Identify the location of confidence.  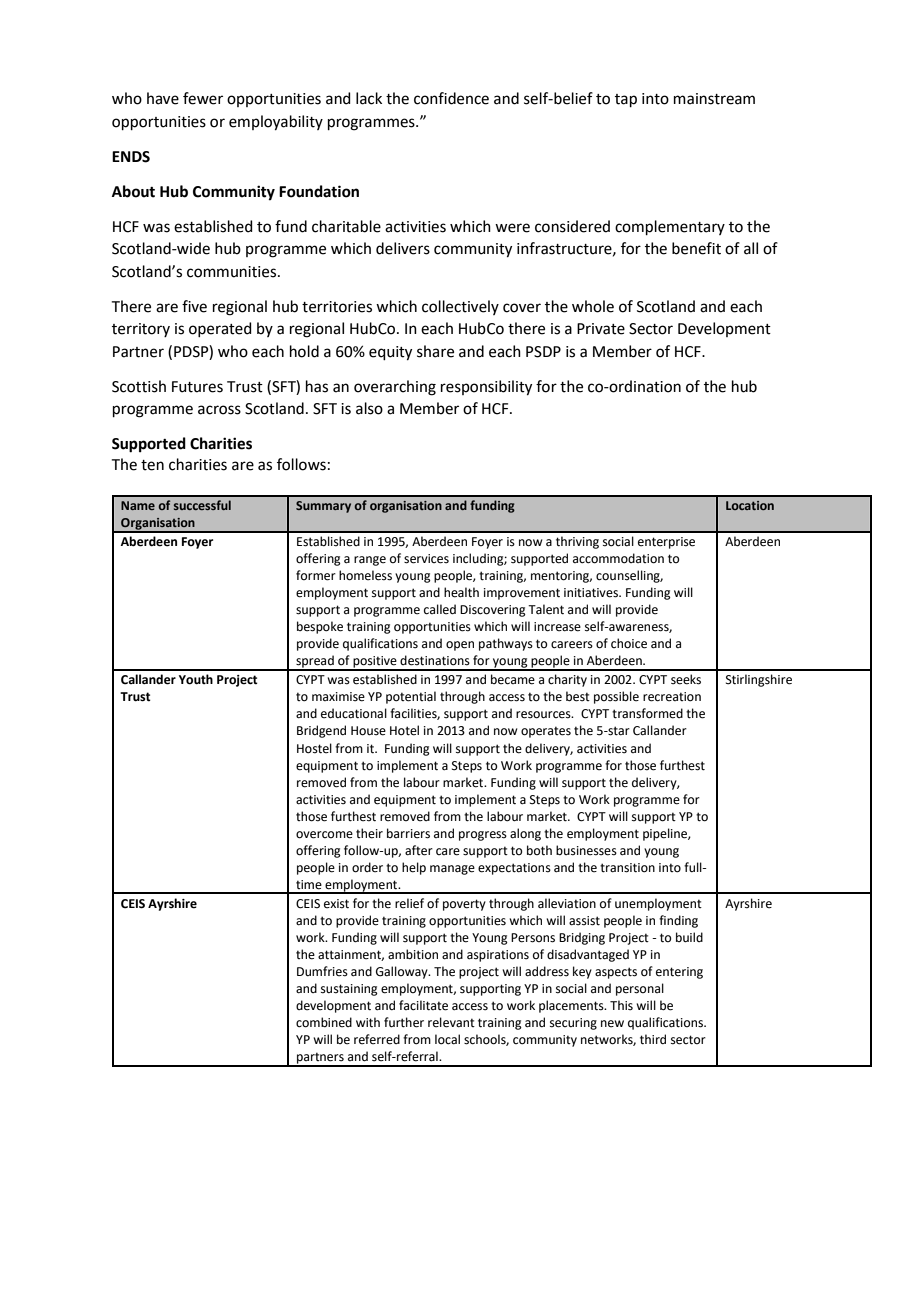
(451, 98).
